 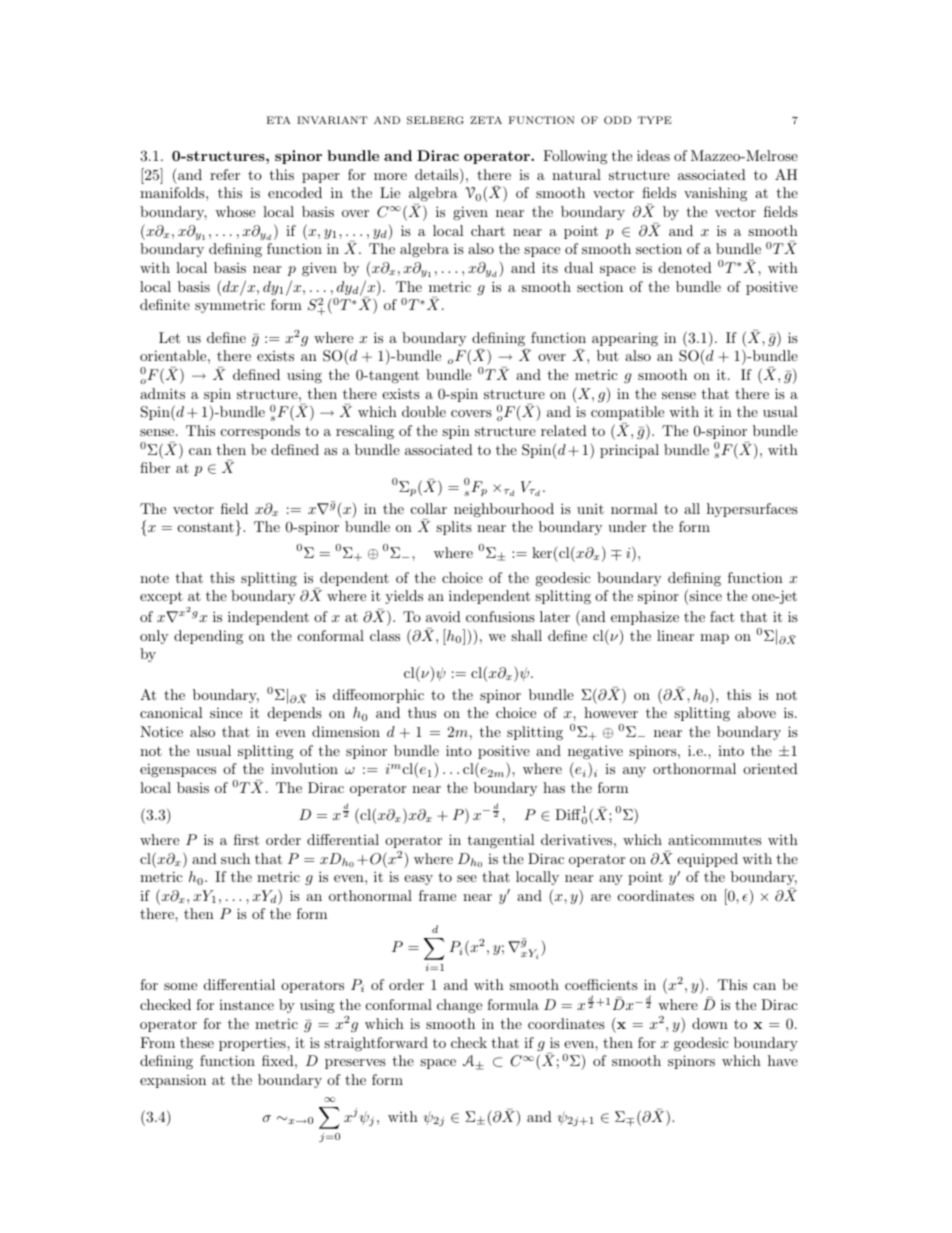 I want to click on depending, so click(x=208, y=637).
